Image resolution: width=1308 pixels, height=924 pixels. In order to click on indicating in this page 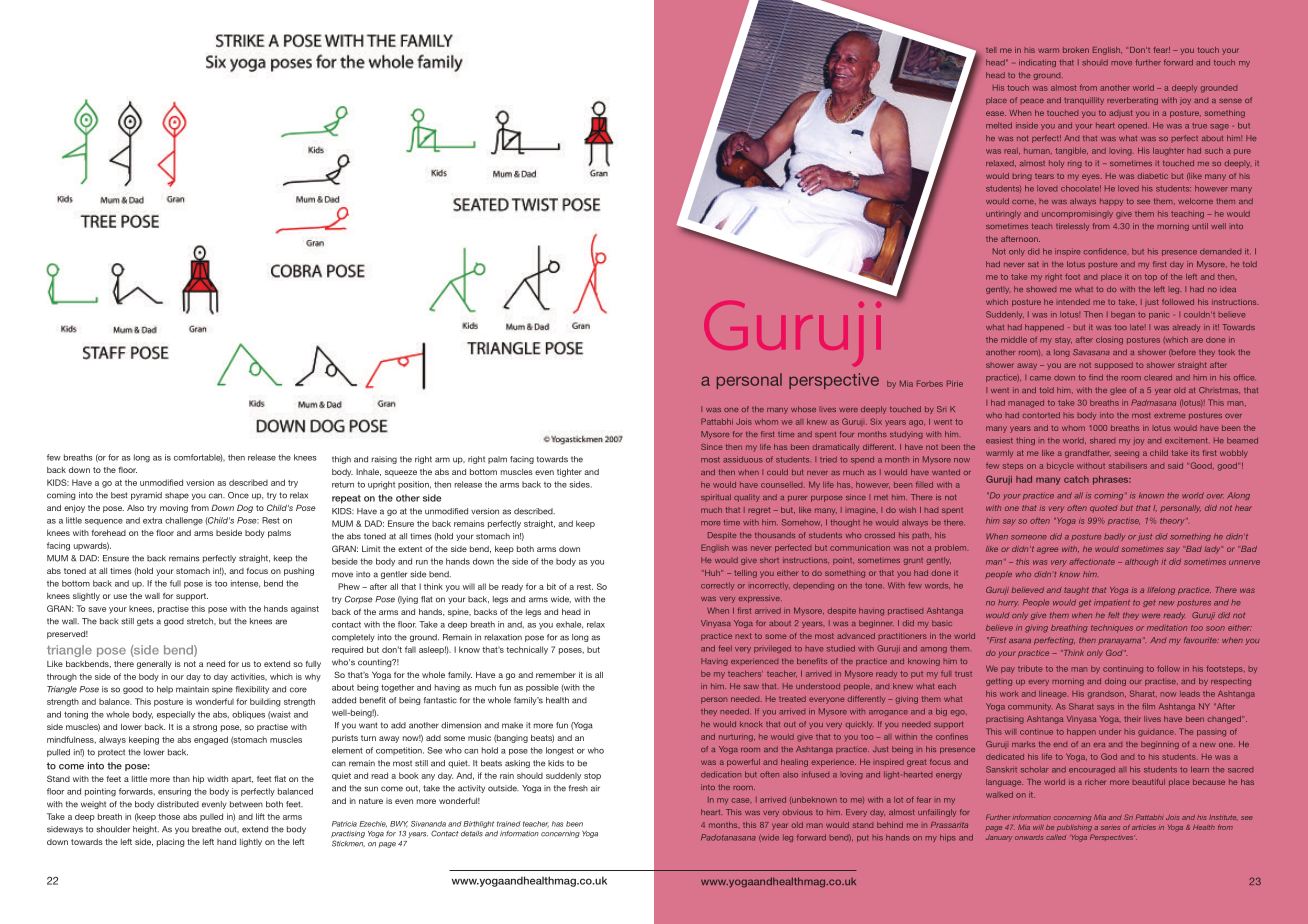, I will do `click(1037, 63)`.
